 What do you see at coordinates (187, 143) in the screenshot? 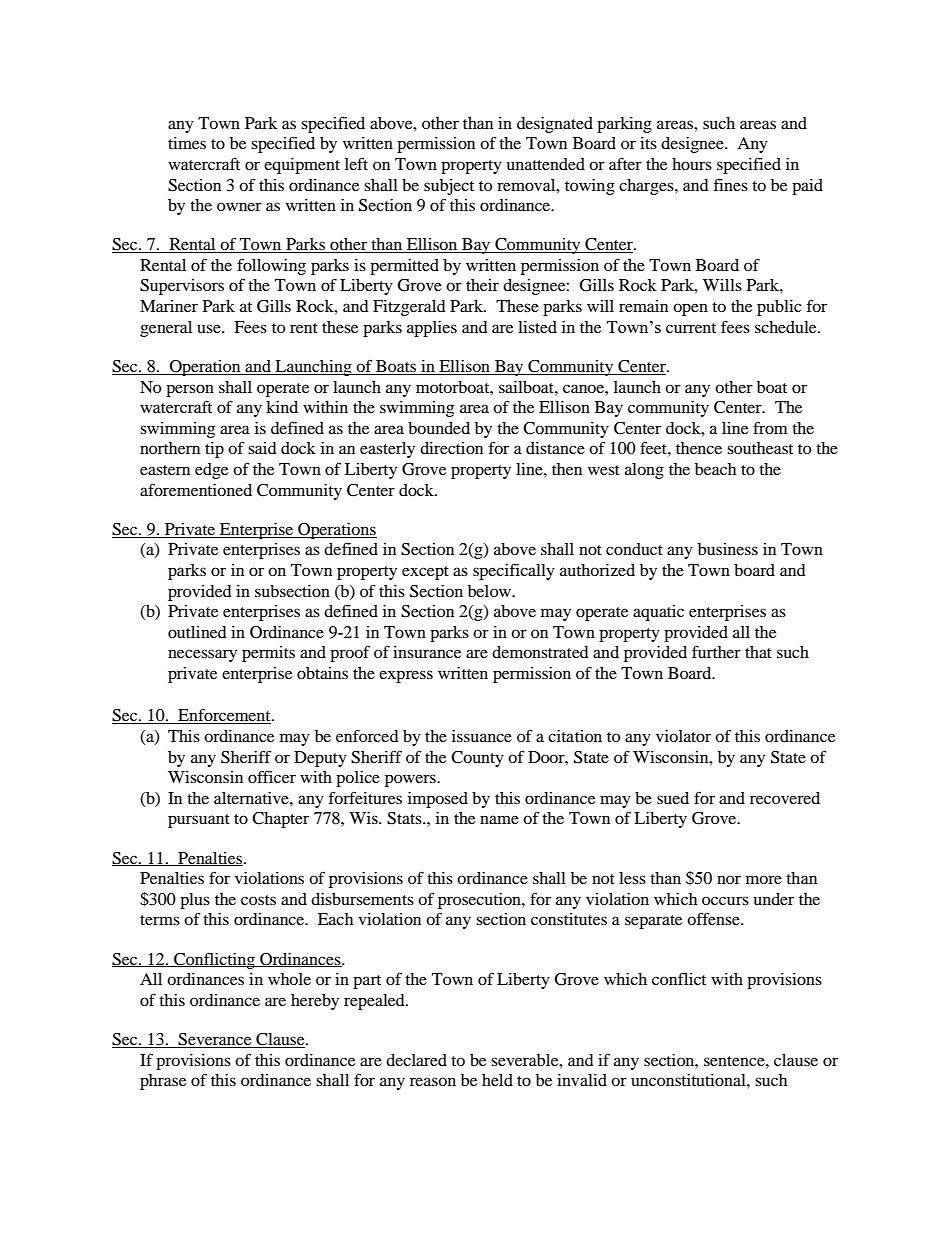
I see `times` at bounding box center [187, 143].
